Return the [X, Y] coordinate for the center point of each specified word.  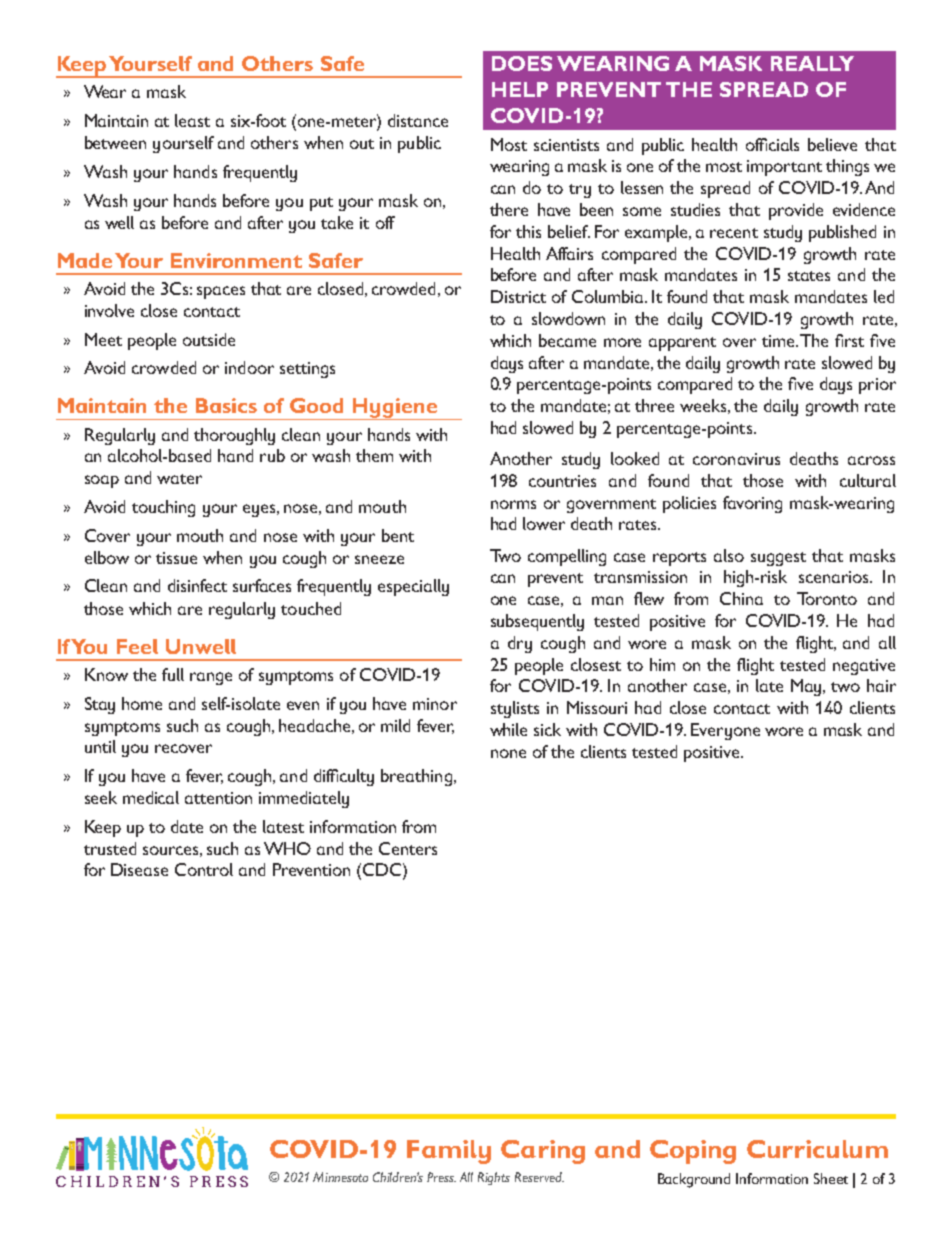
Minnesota [340, 1177]
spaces [221, 292]
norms [513, 504]
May [807, 687]
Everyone [725, 731]
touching [163, 508]
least [192, 120]
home [142, 703]
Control [204, 869]
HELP [520, 89]
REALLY [812, 63]
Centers [408, 848]
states [809, 276]
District [518, 296]
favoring [752, 504]
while [508, 729]
